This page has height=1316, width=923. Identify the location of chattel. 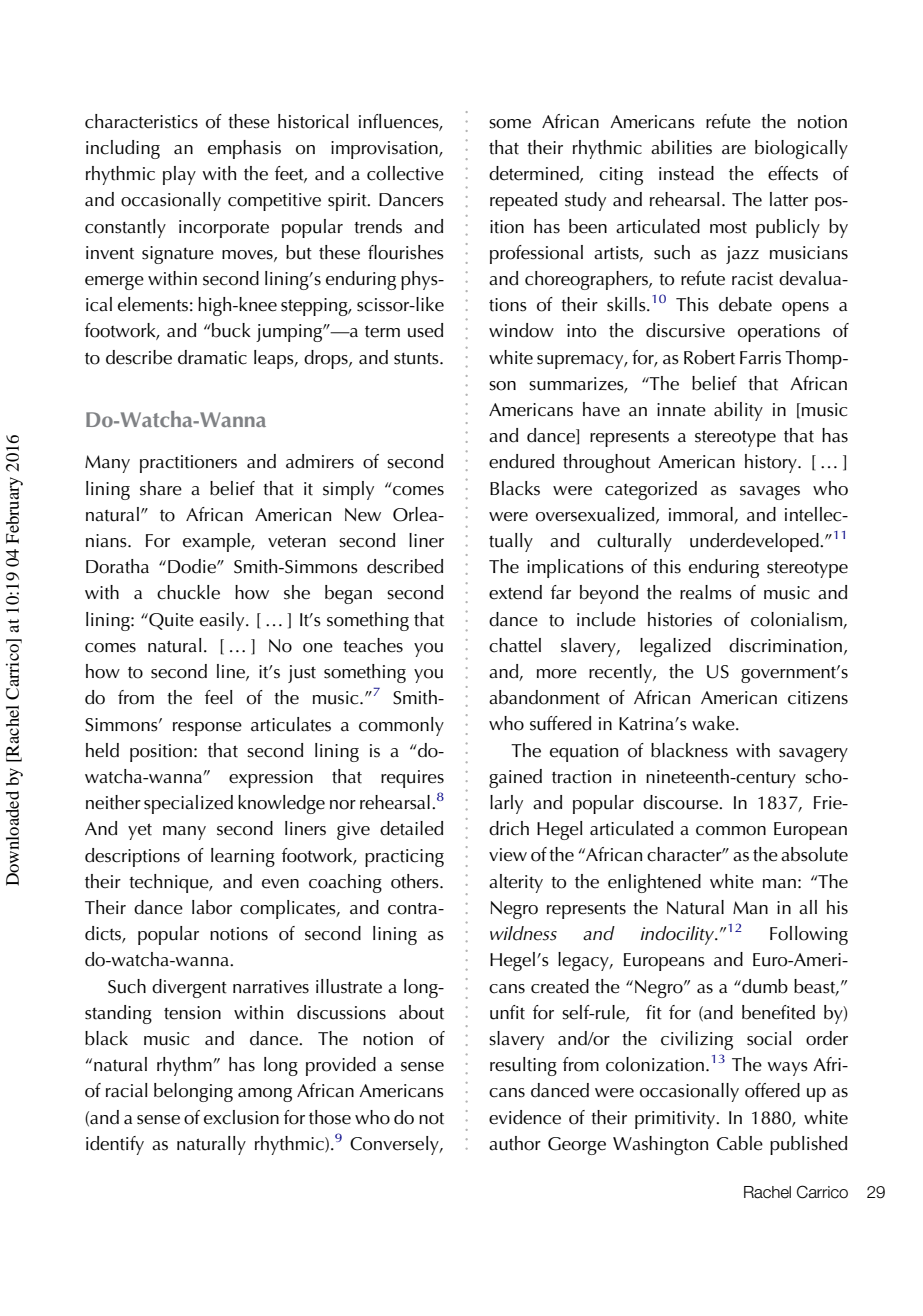
(515, 645).
